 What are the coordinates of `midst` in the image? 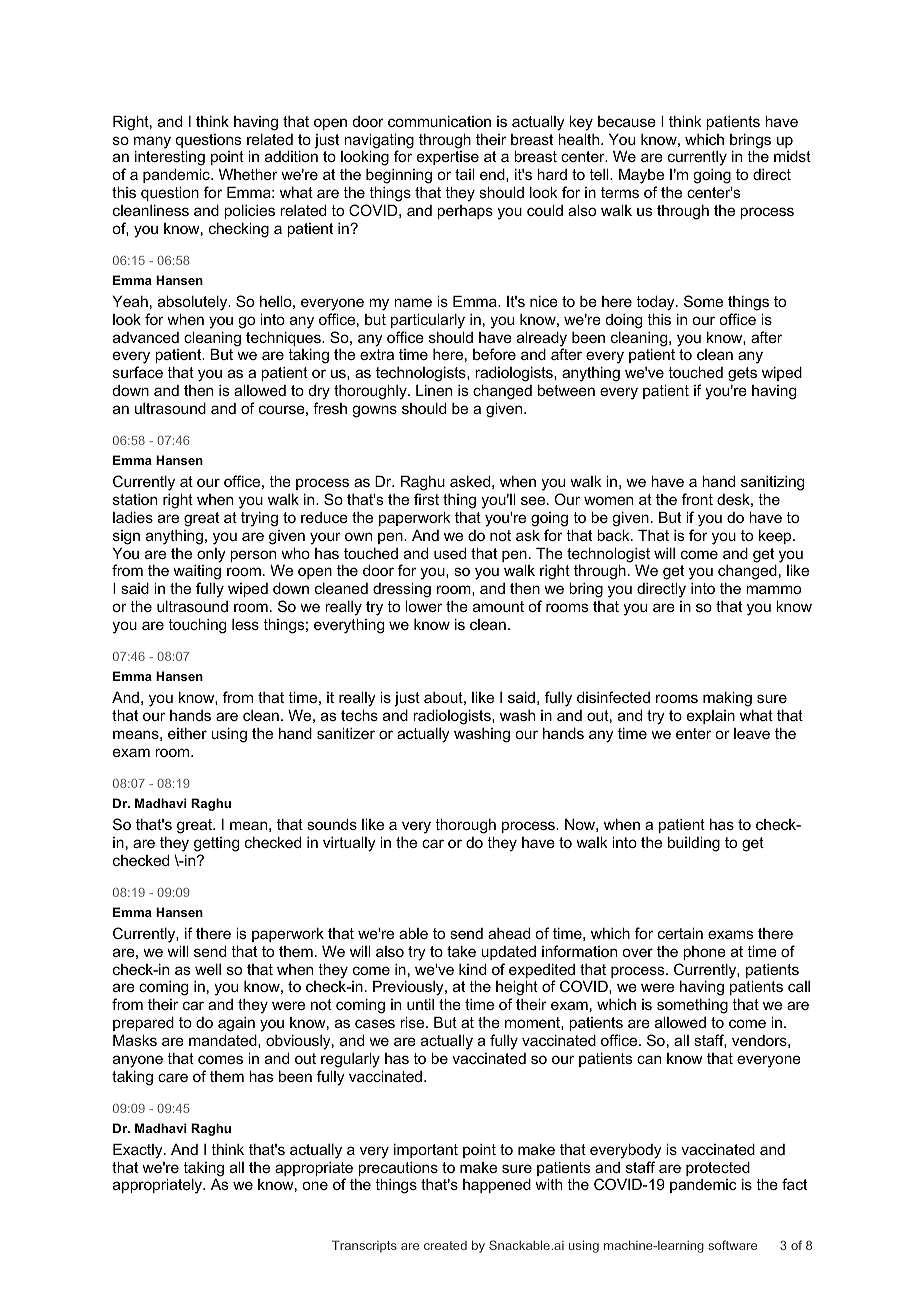 It's located at (792, 156).
